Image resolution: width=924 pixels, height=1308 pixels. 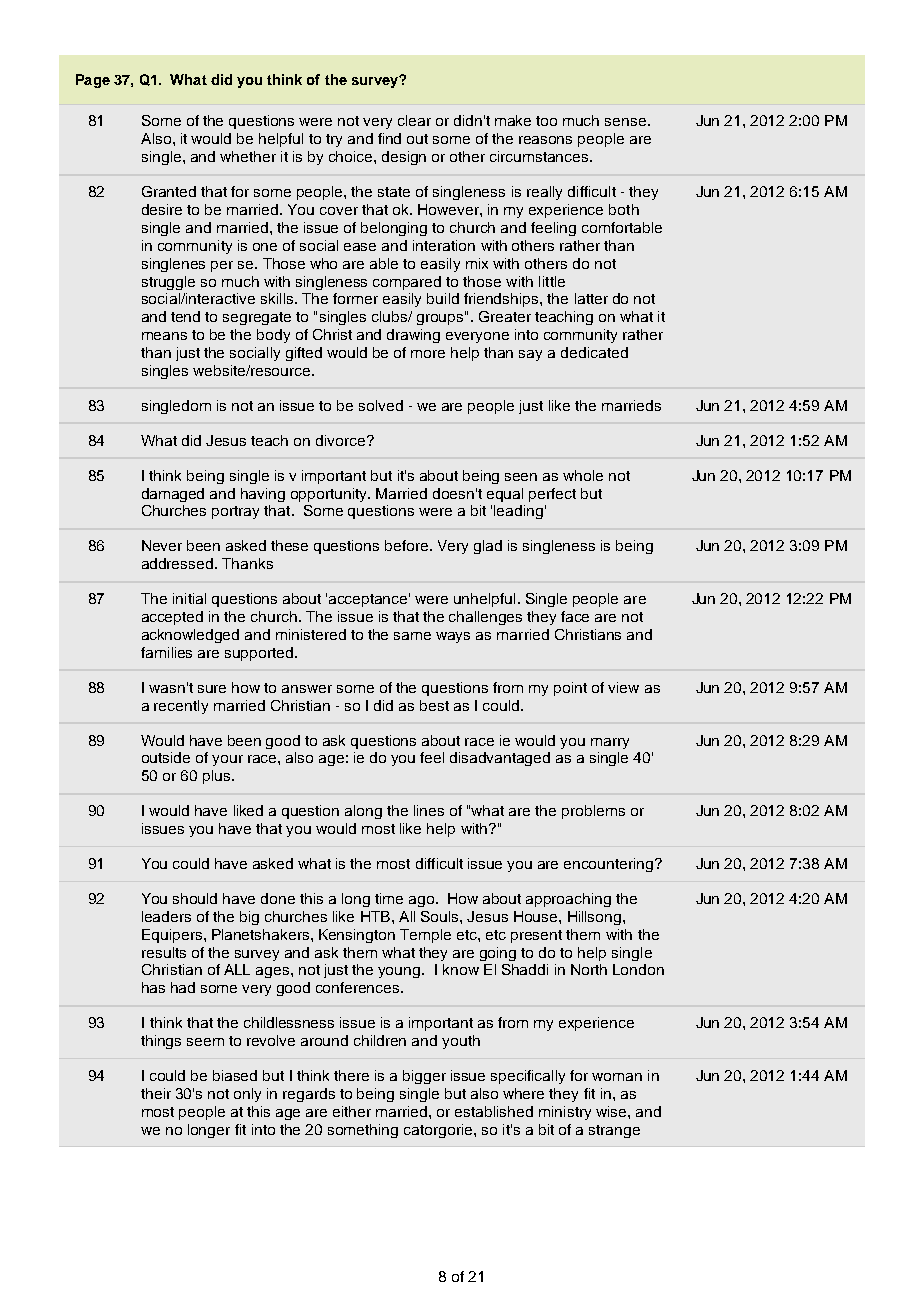 What do you see at coordinates (342, 440) in the image?
I see `divorce` at bounding box center [342, 440].
